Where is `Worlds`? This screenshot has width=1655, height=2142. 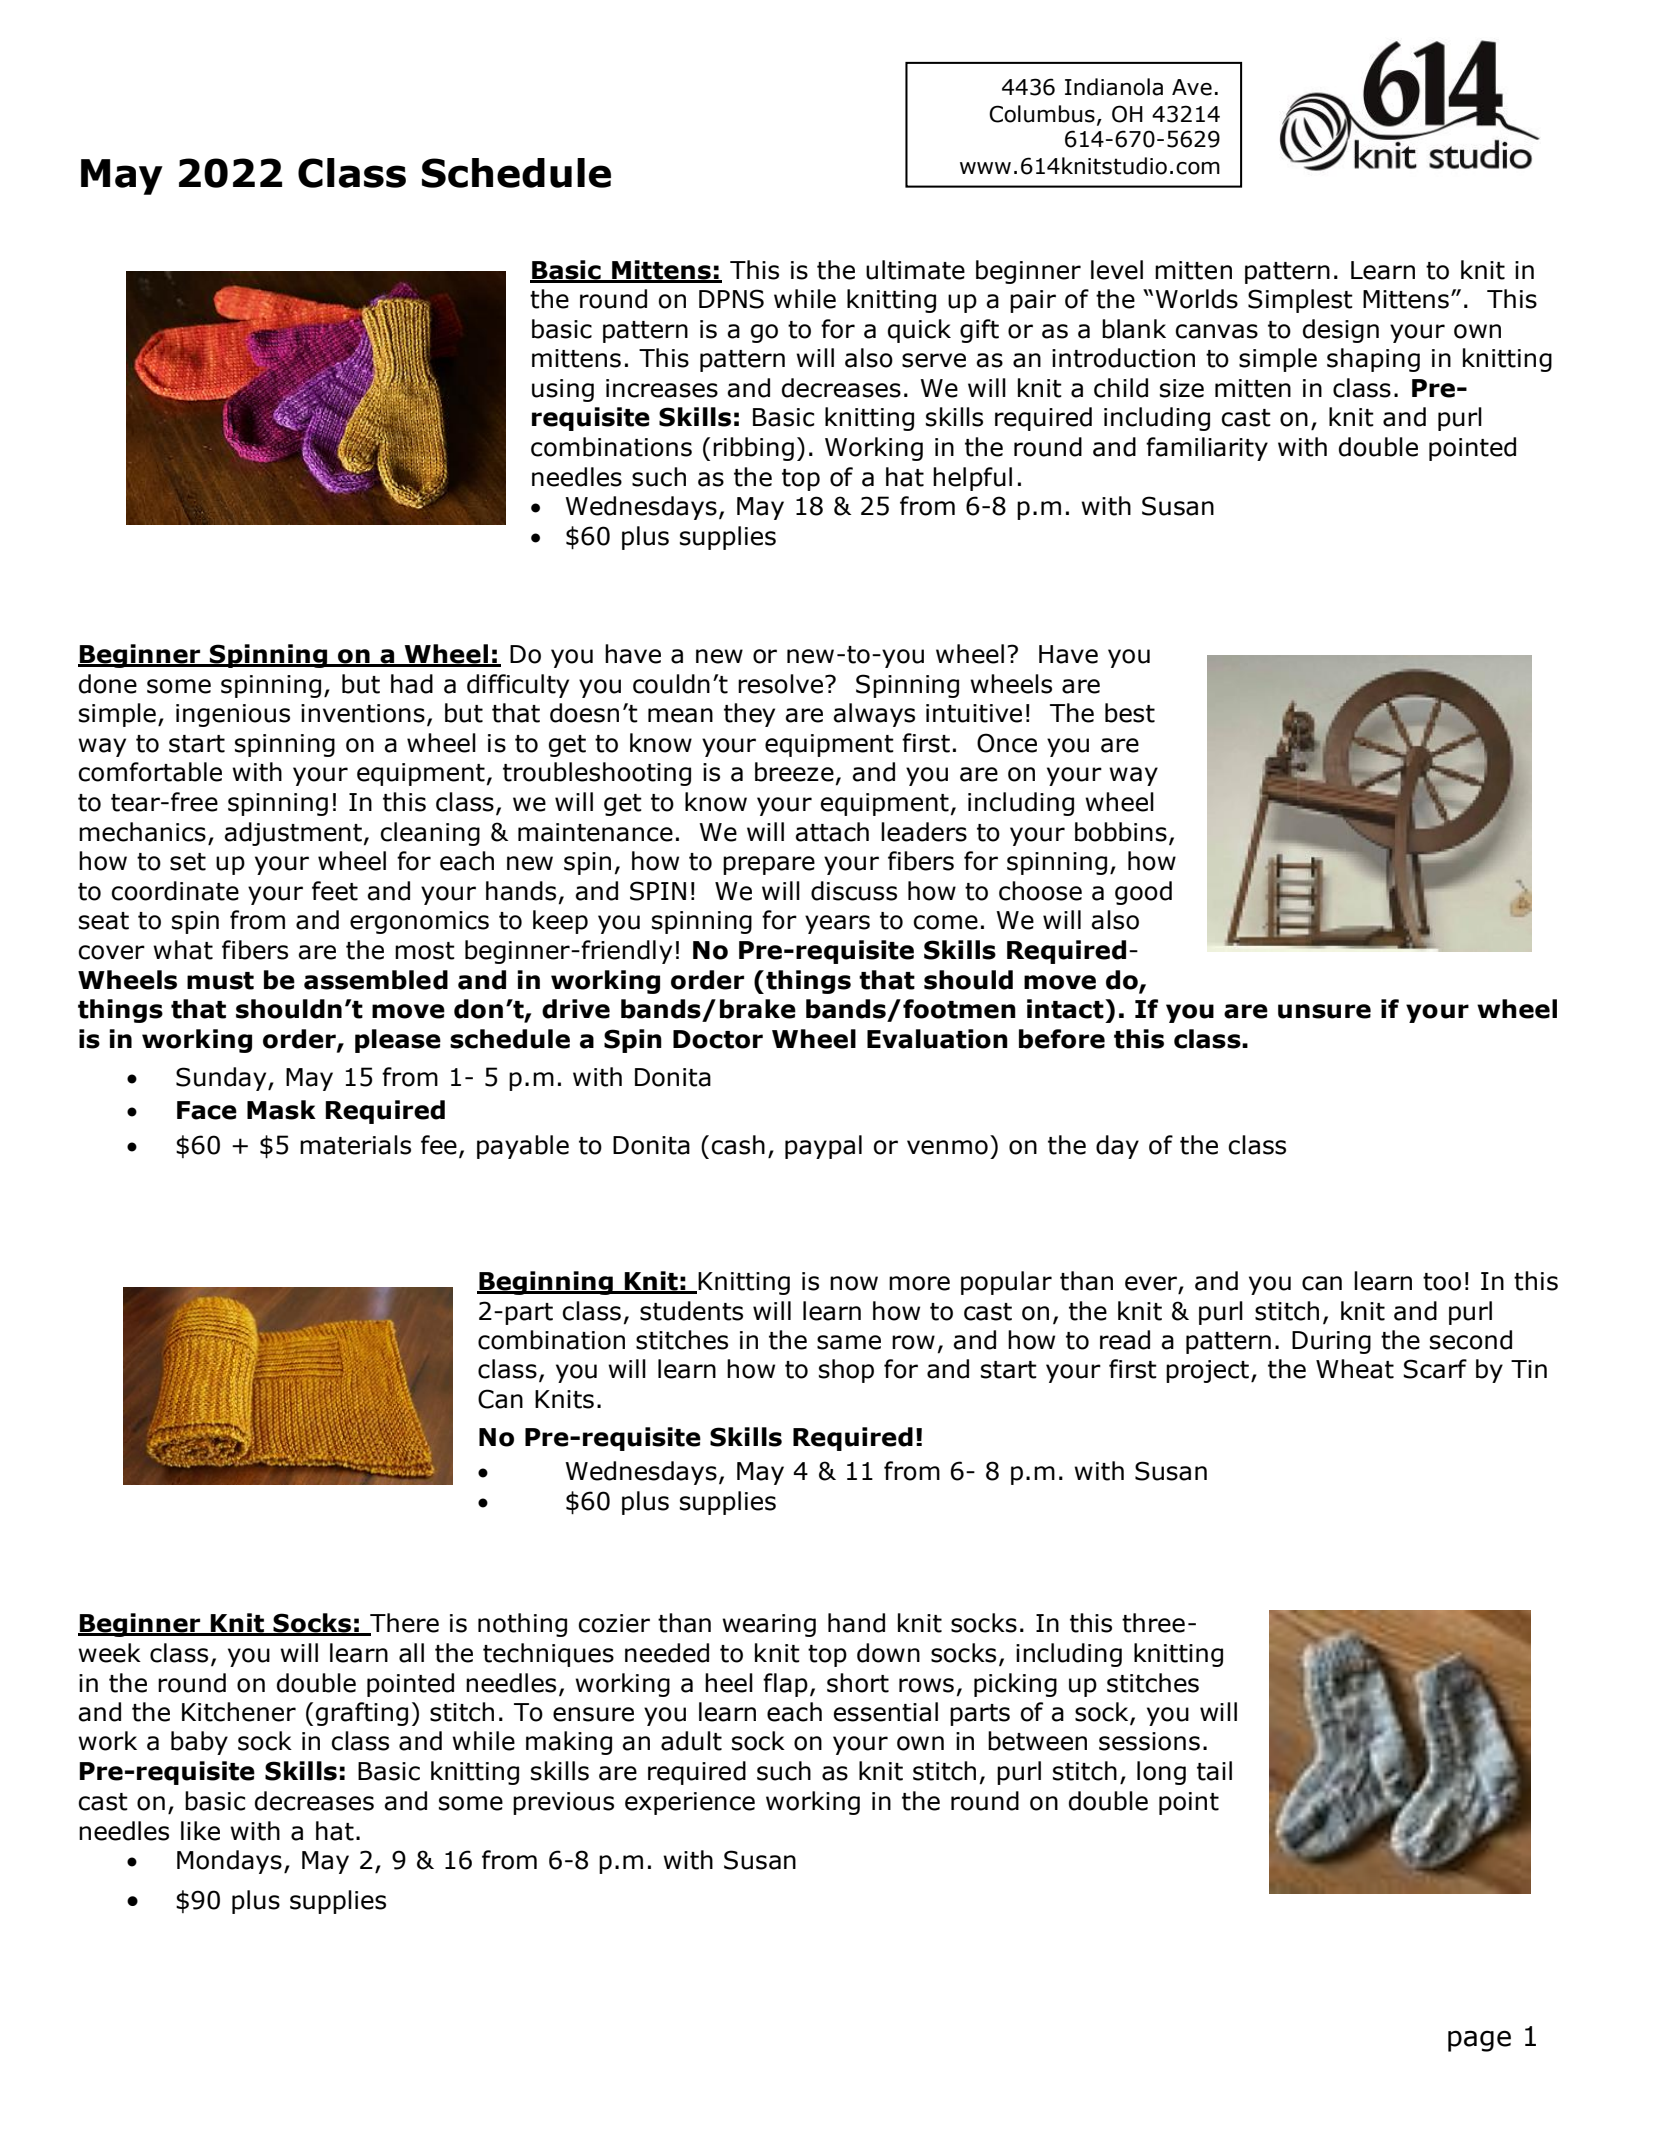 Worlds is located at coordinates (1196, 299).
